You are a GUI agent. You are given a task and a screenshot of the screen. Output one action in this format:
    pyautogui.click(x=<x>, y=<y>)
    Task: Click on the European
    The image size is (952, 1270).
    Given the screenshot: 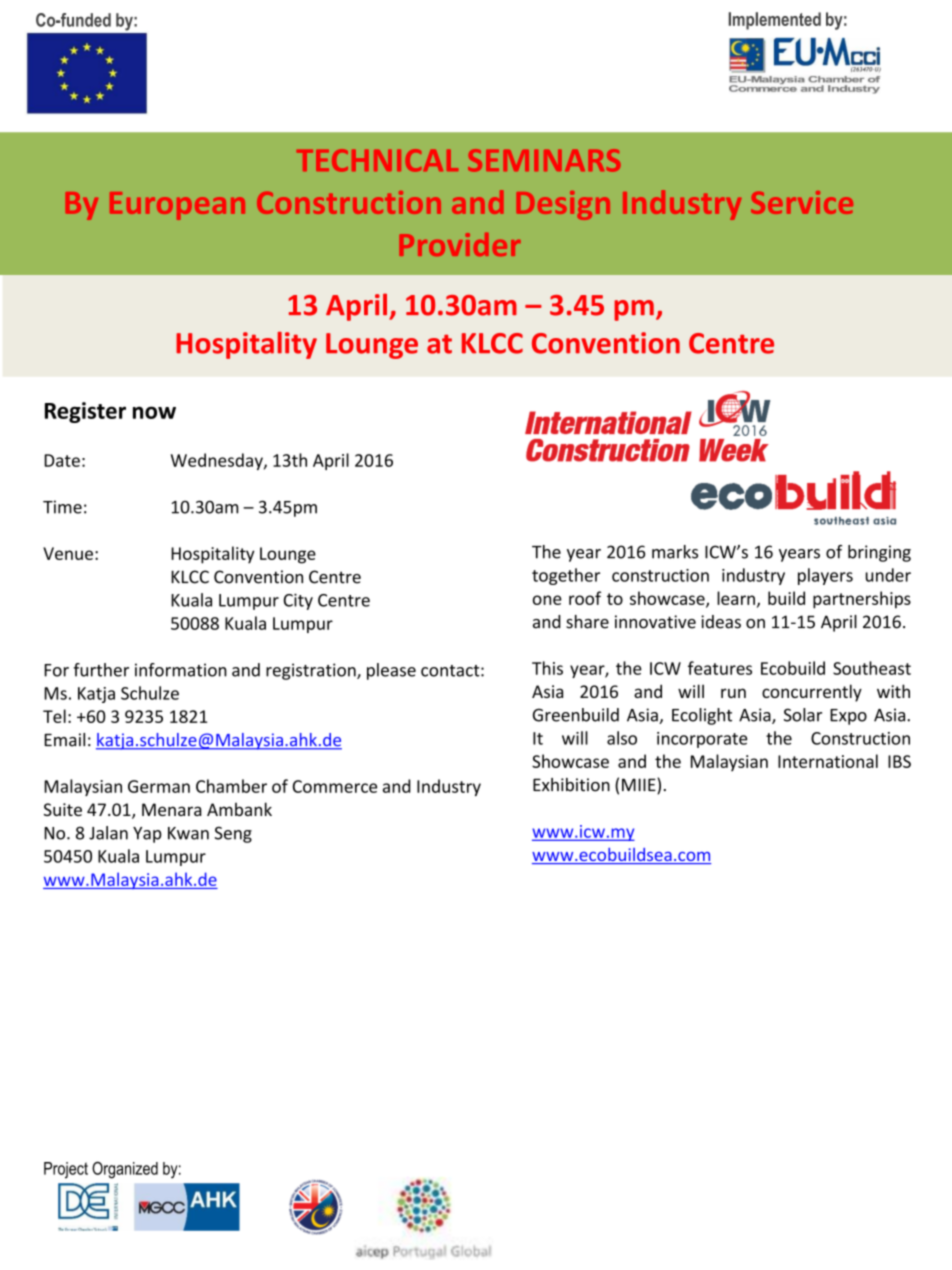 What is the action you would take?
    pyautogui.click(x=177, y=206)
